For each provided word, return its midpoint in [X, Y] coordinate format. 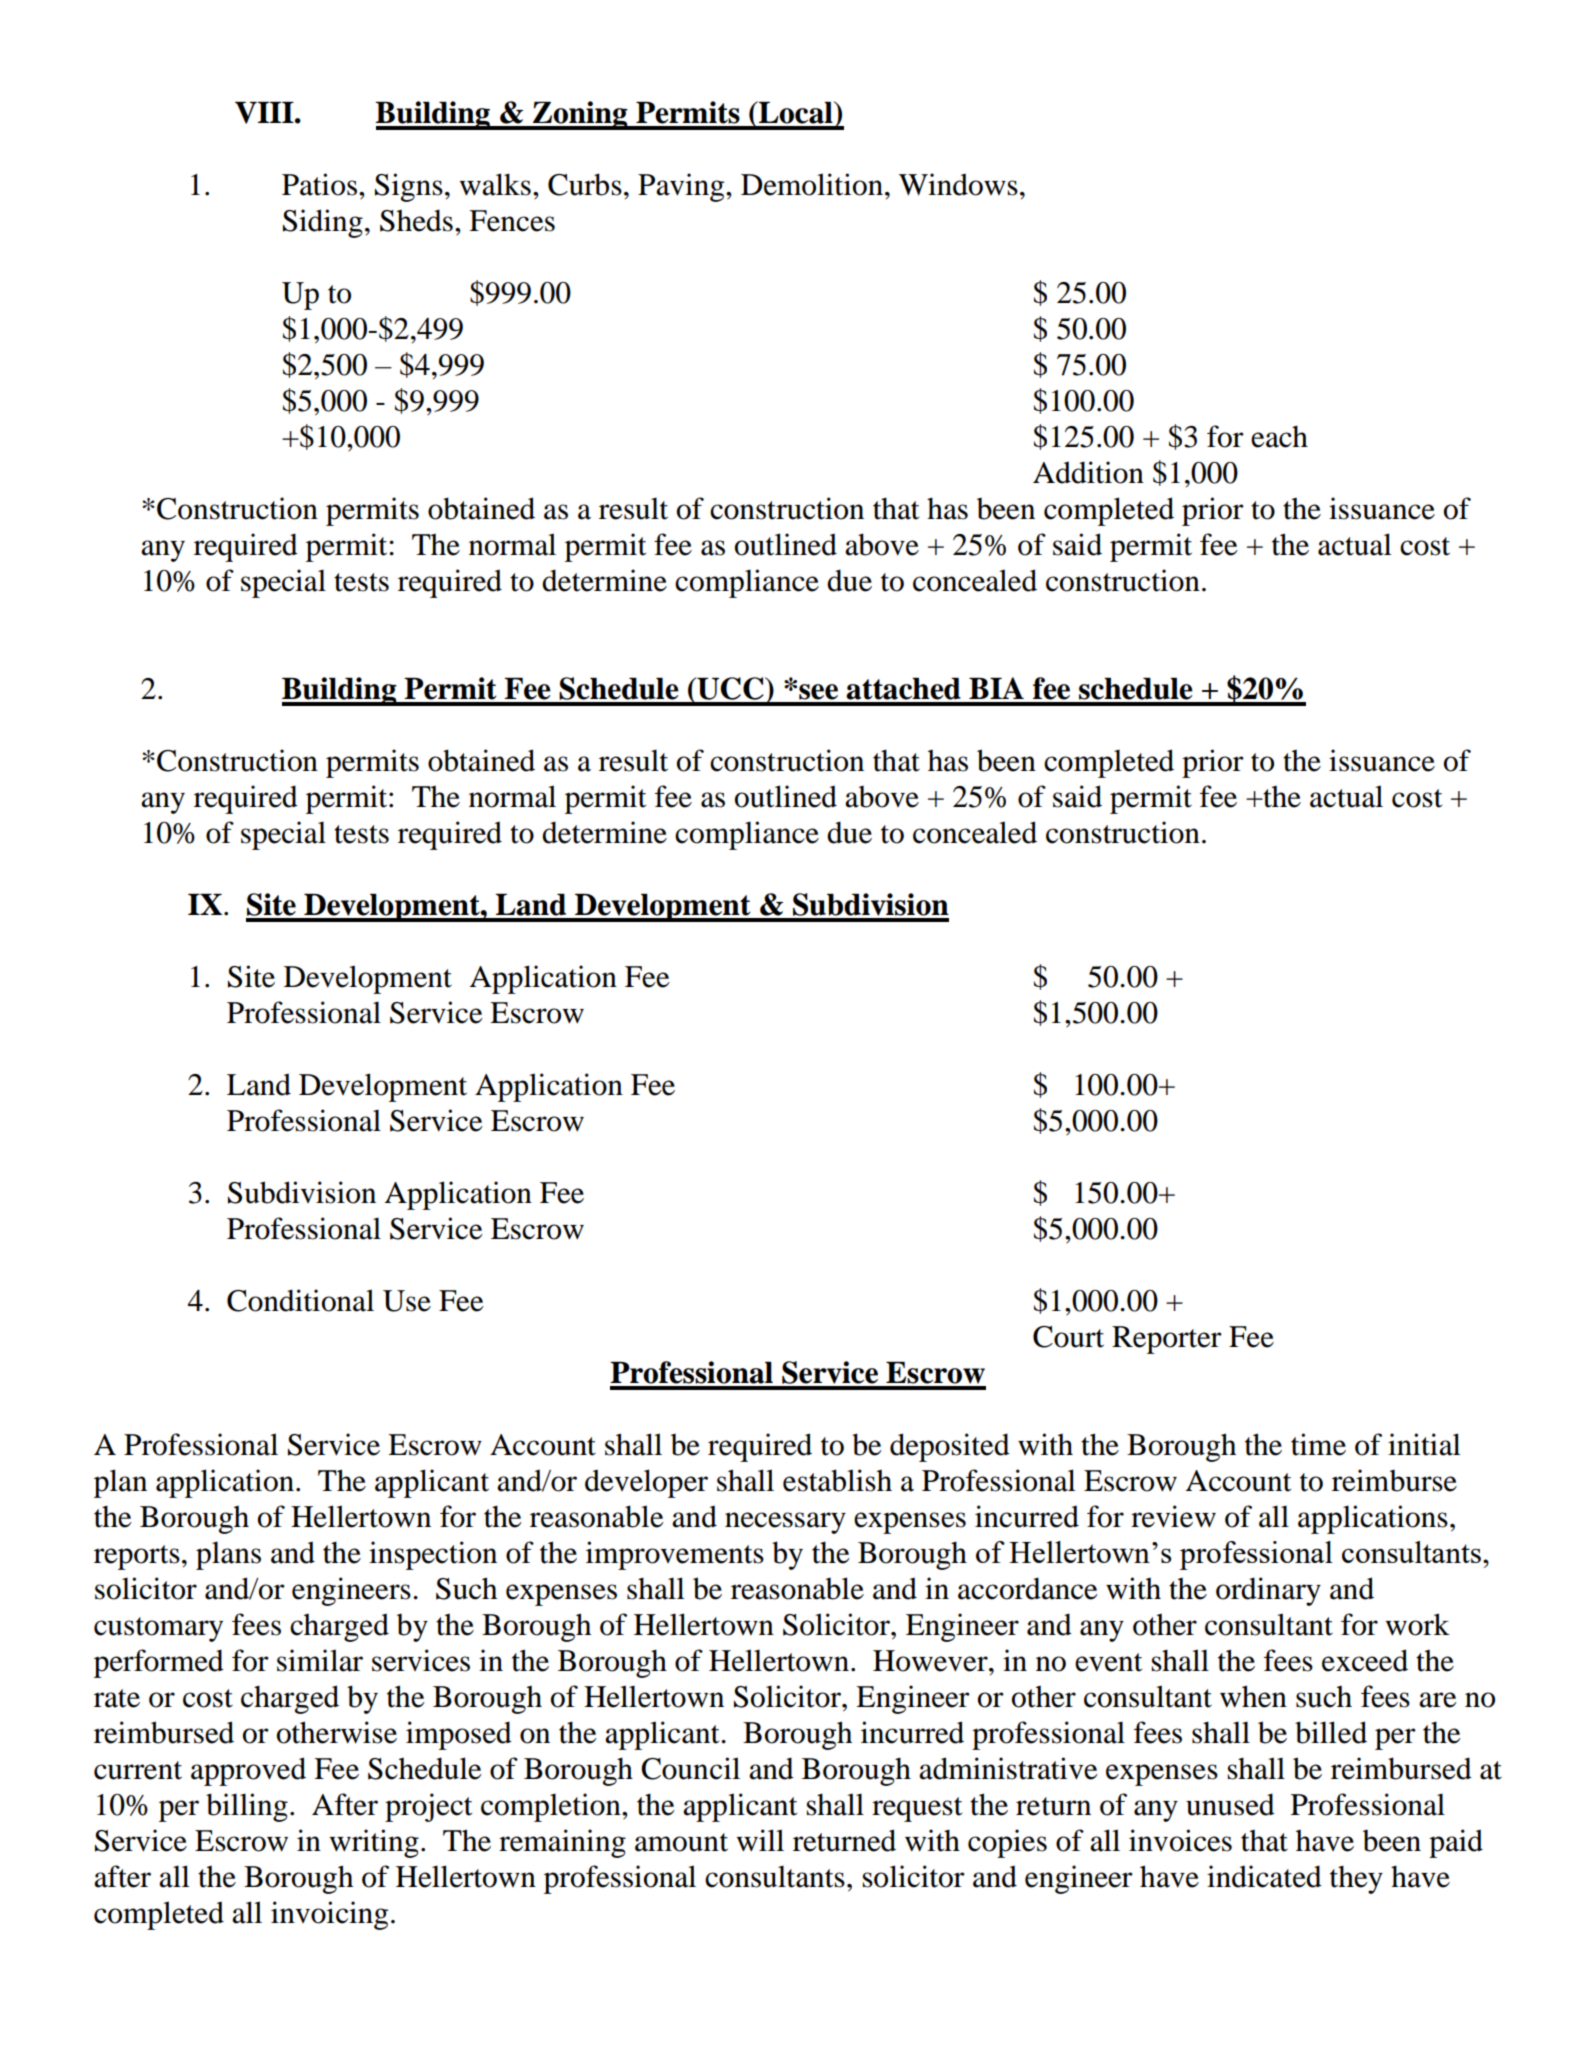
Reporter [1167, 1340]
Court [1068, 1337]
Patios [319, 184]
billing [247, 1807]
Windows [958, 184]
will [760, 1840]
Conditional [300, 1300]
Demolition [812, 184]
